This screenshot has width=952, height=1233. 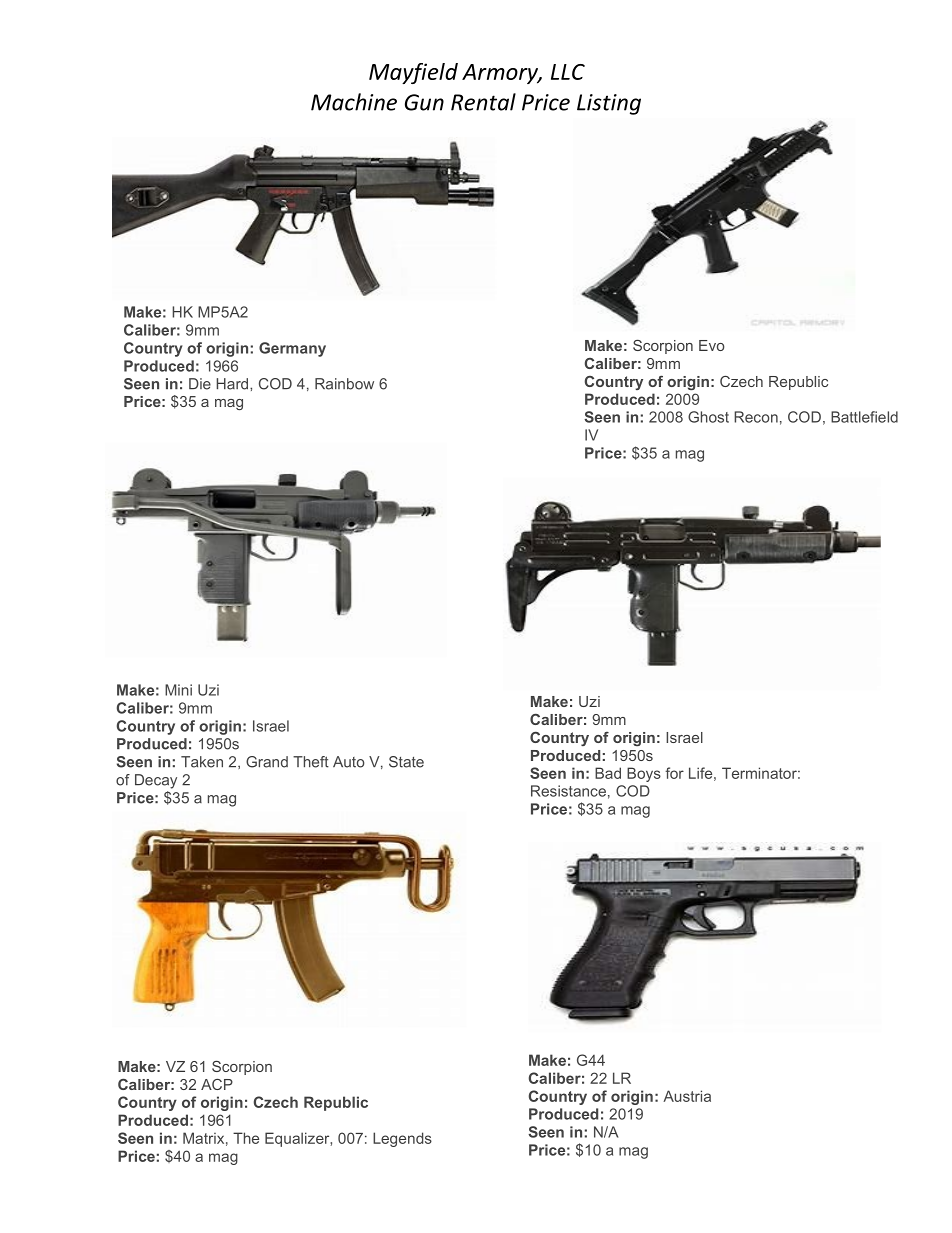 What do you see at coordinates (406, 762) in the screenshot?
I see `State` at bounding box center [406, 762].
